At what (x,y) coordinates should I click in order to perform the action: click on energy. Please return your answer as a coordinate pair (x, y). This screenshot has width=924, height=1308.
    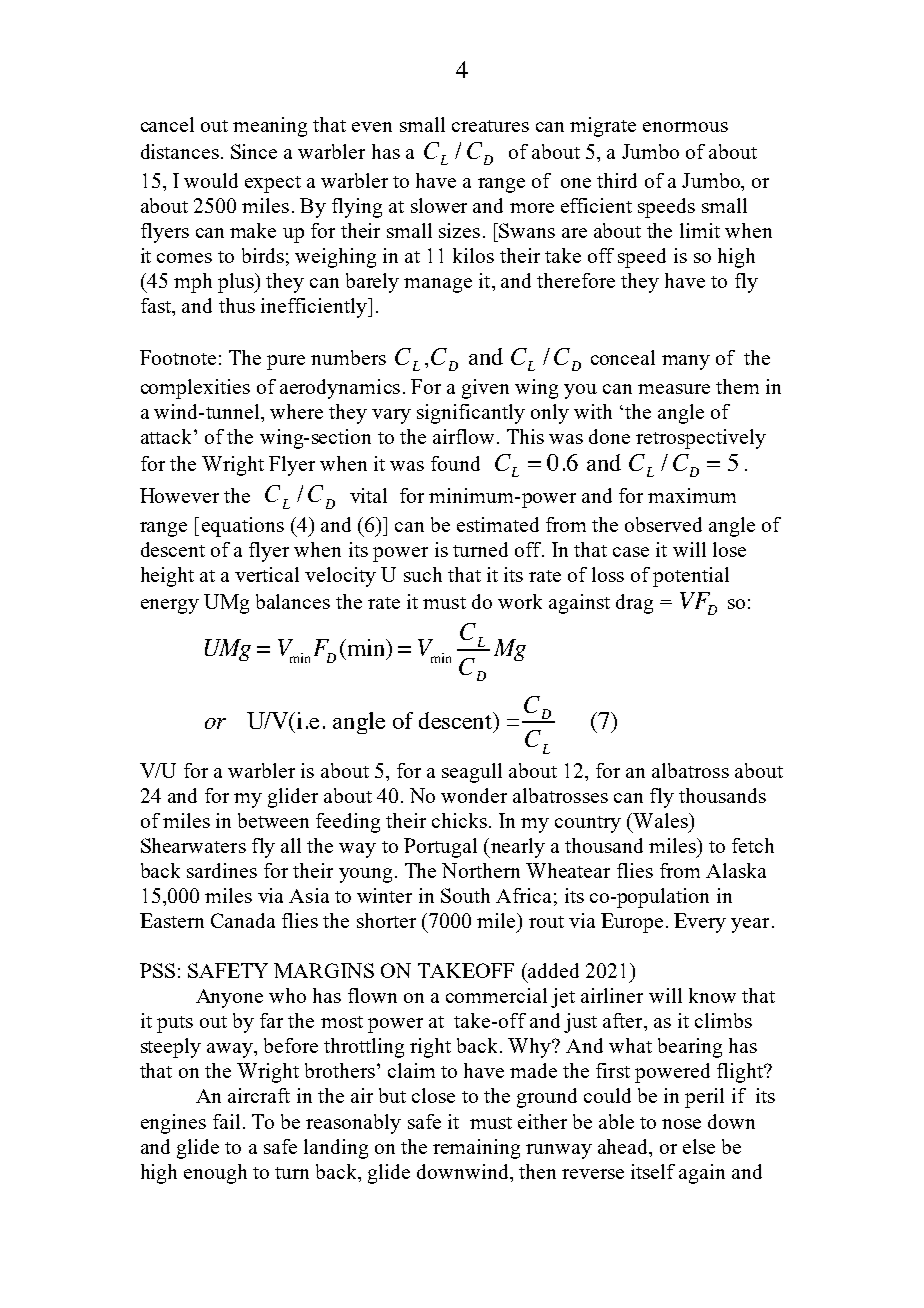
    Looking at the image, I should click on (170, 606).
